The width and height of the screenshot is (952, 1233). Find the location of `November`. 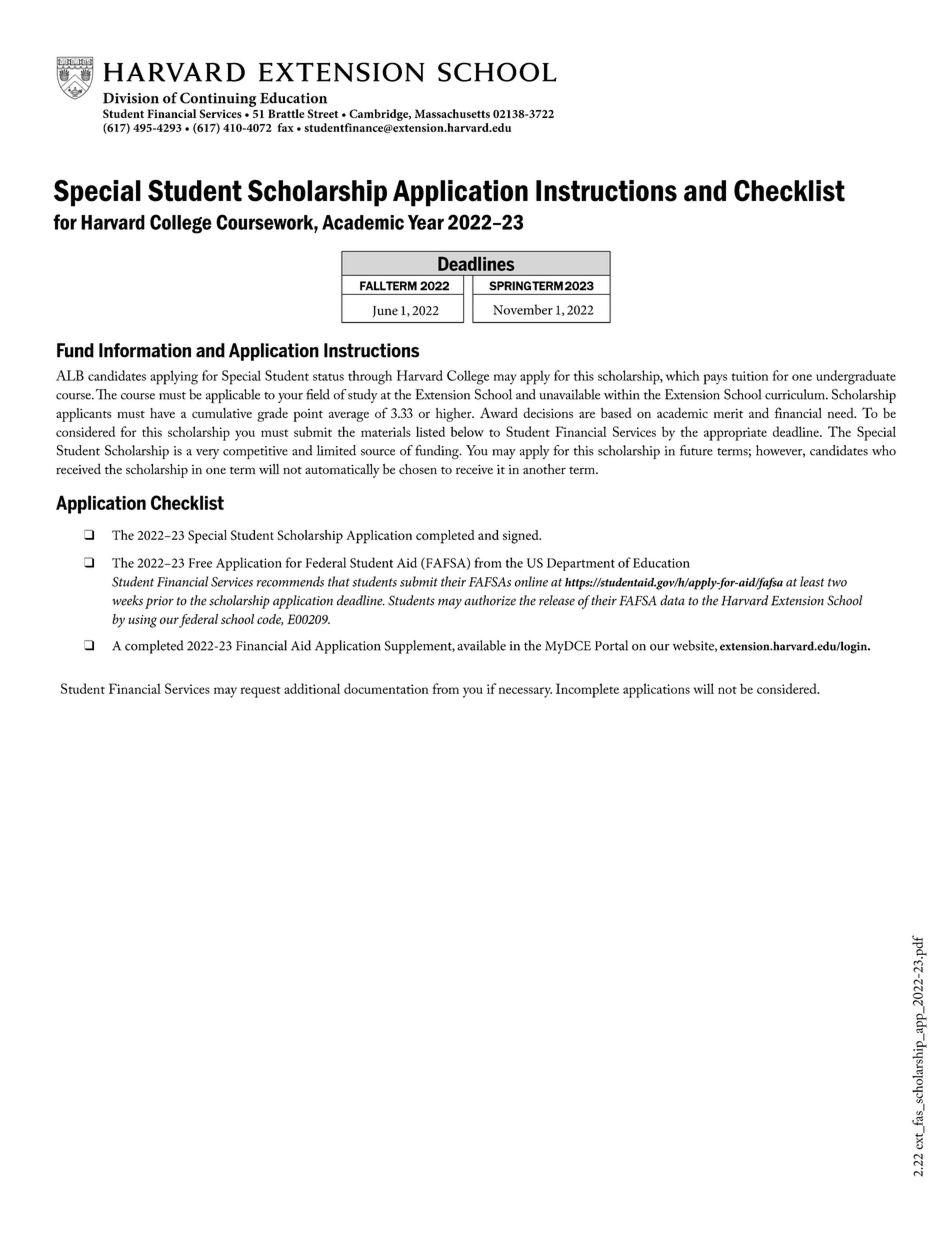

November is located at coordinates (523, 309).
